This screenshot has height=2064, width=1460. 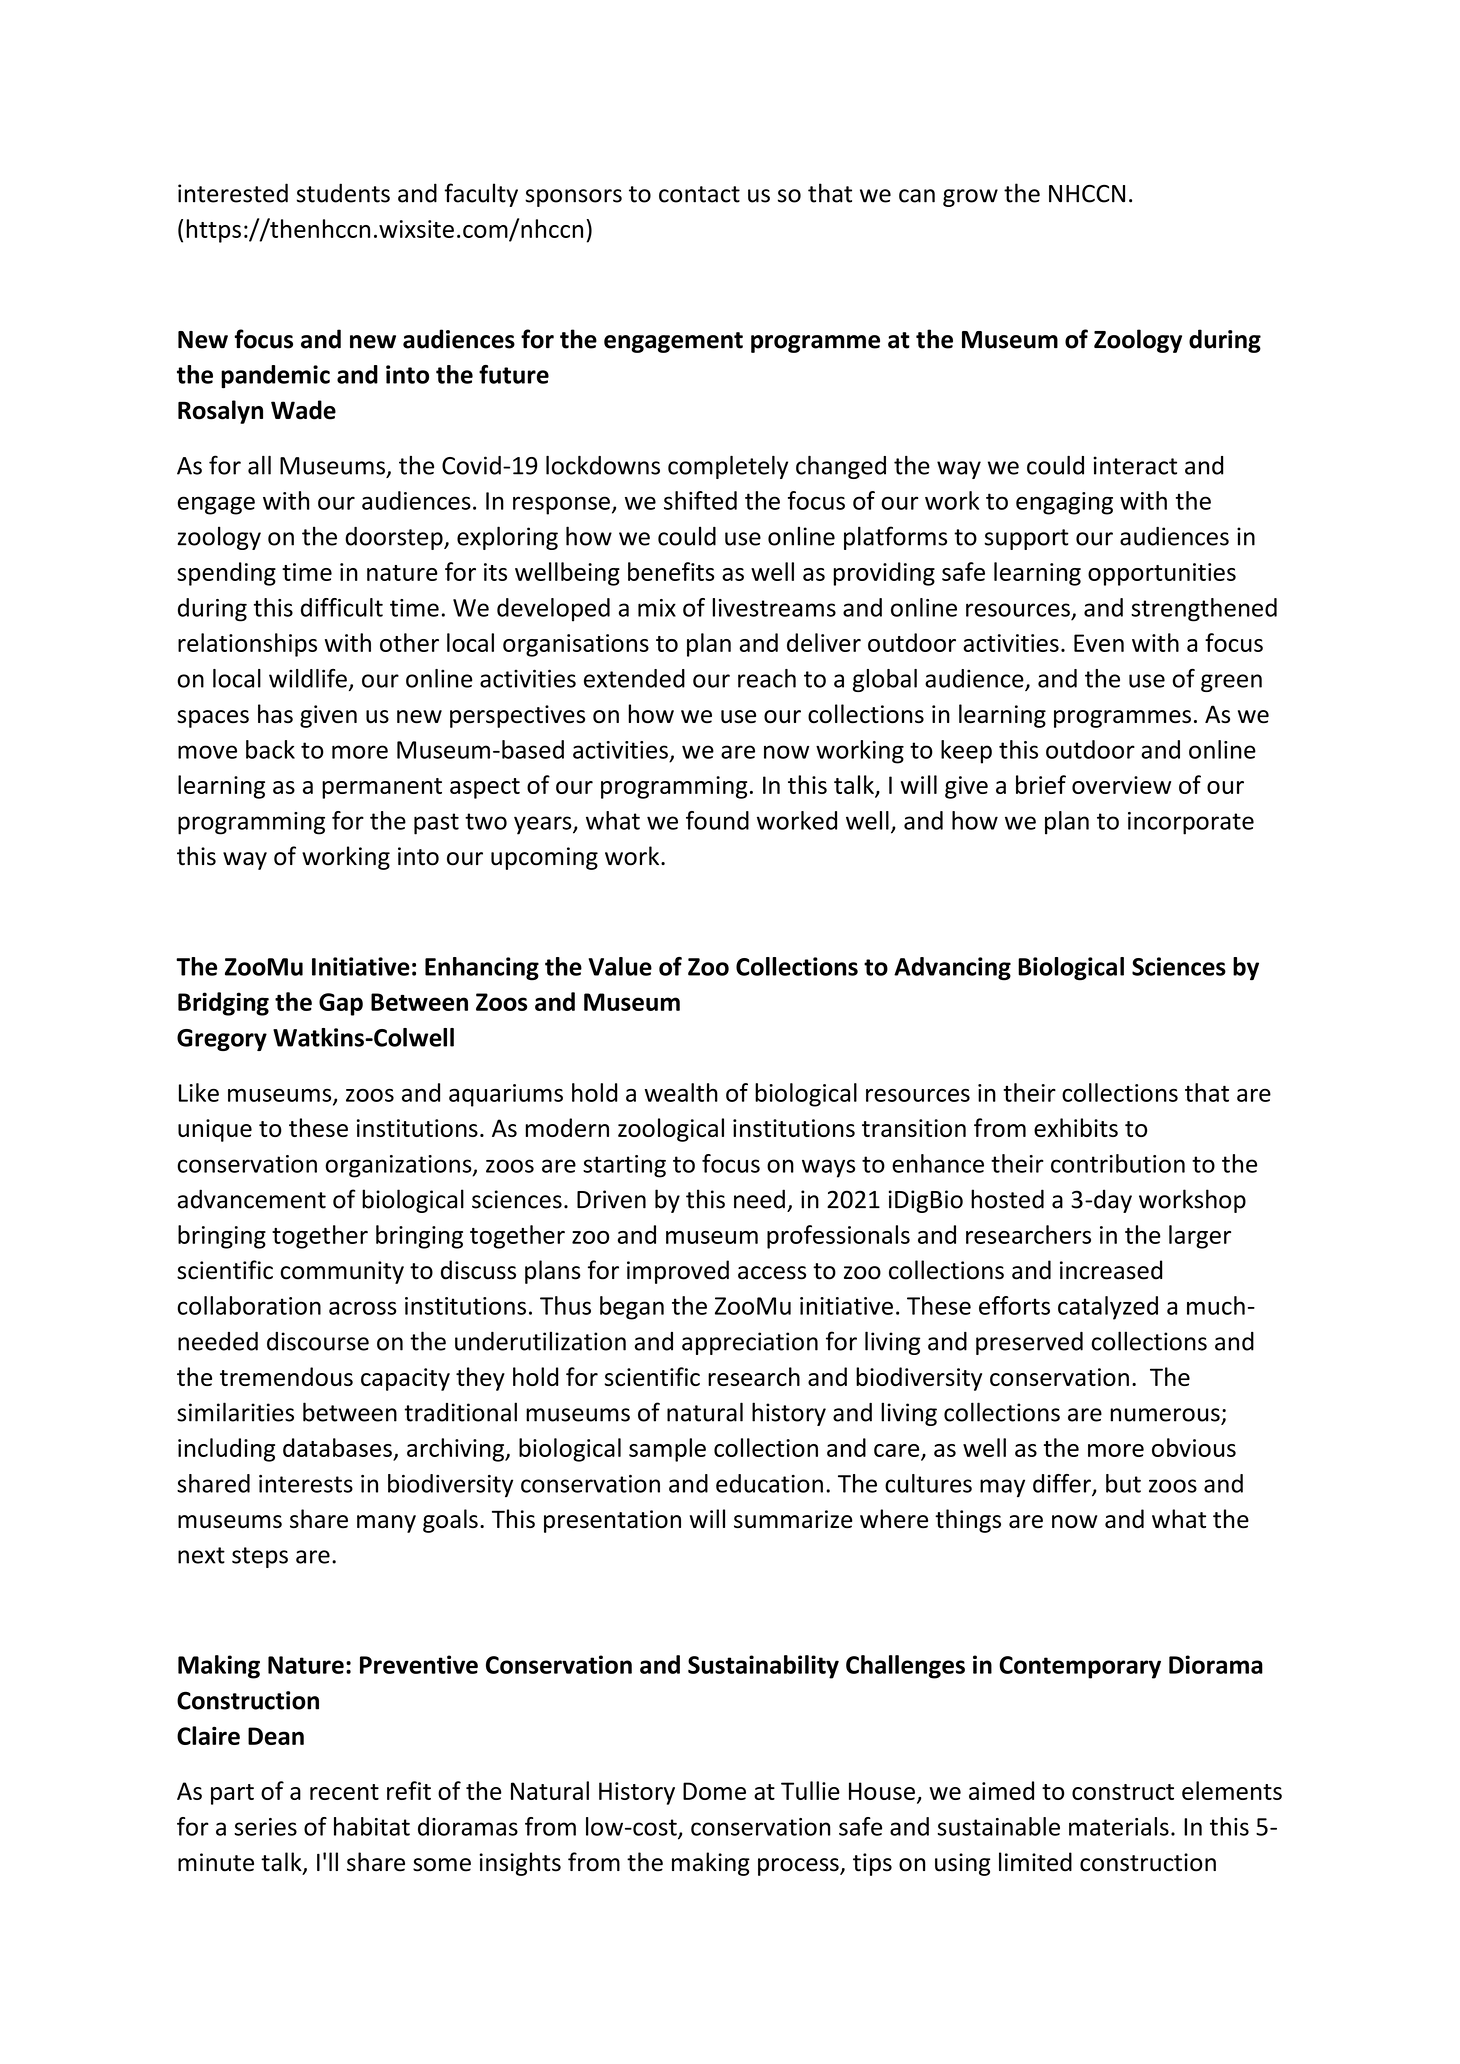 What do you see at coordinates (681, 1092) in the screenshot?
I see `wealth` at bounding box center [681, 1092].
